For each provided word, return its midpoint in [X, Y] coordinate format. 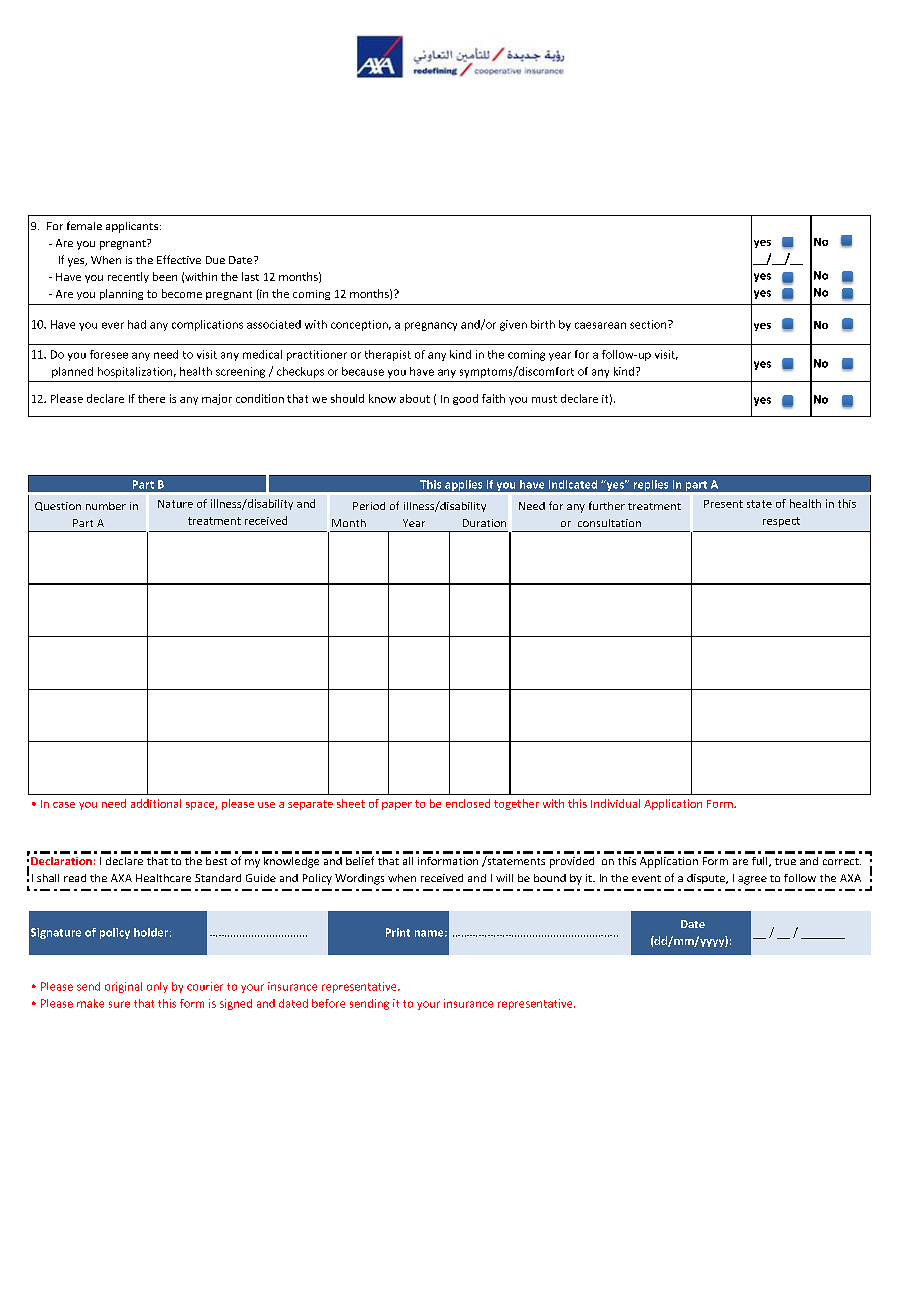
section [649, 324]
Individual [615, 803]
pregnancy [431, 326]
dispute [707, 879]
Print [398, 932]
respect [781, 522]
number [106, 506]
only [157, 987]
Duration [484, 523]
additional [156, 803]
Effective [179, 259]
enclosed [468, 803]
